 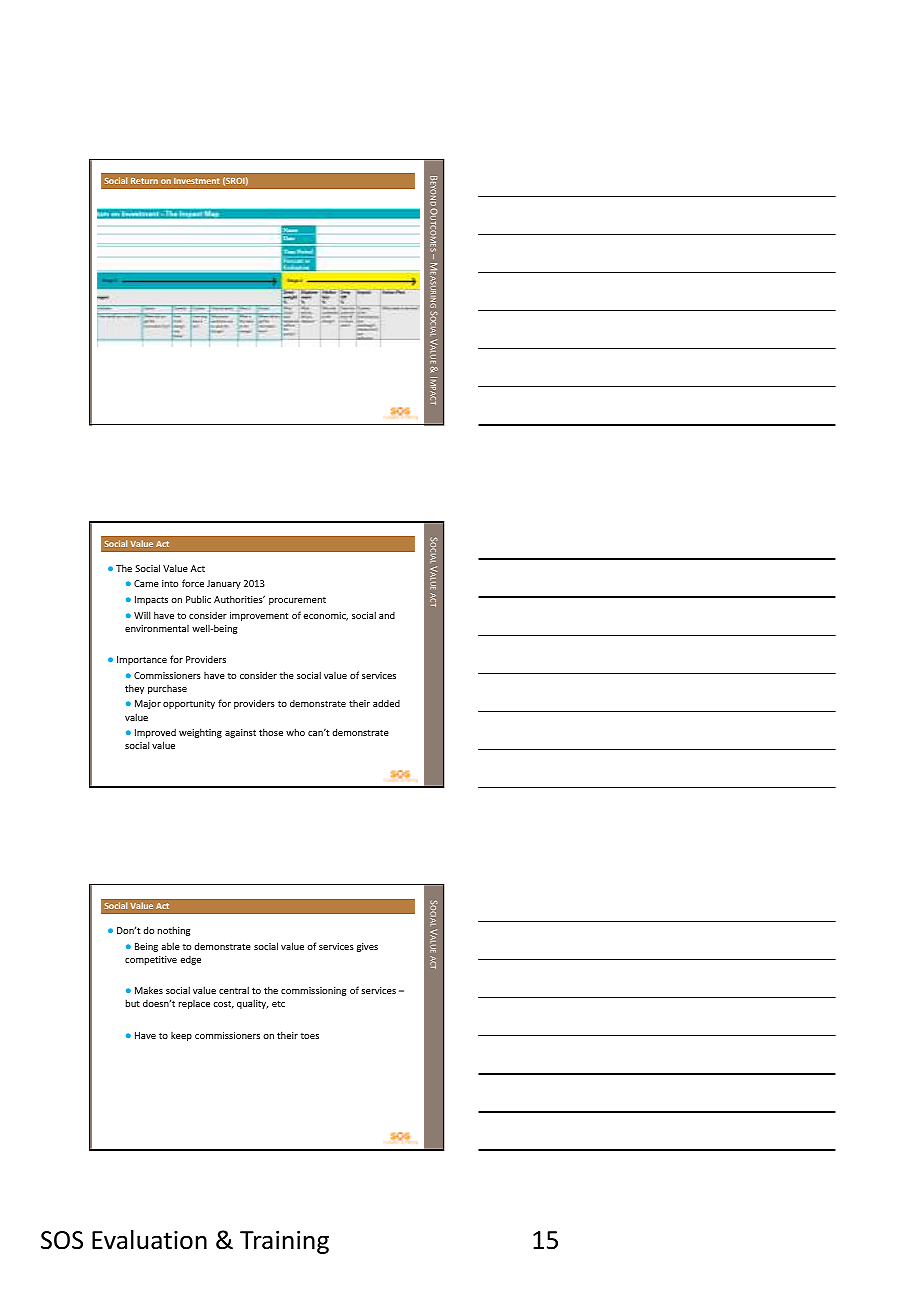 What do you see at coordinates (144, 181) in the screenshot?
I see `Return` at bounding box center [144, 181].
